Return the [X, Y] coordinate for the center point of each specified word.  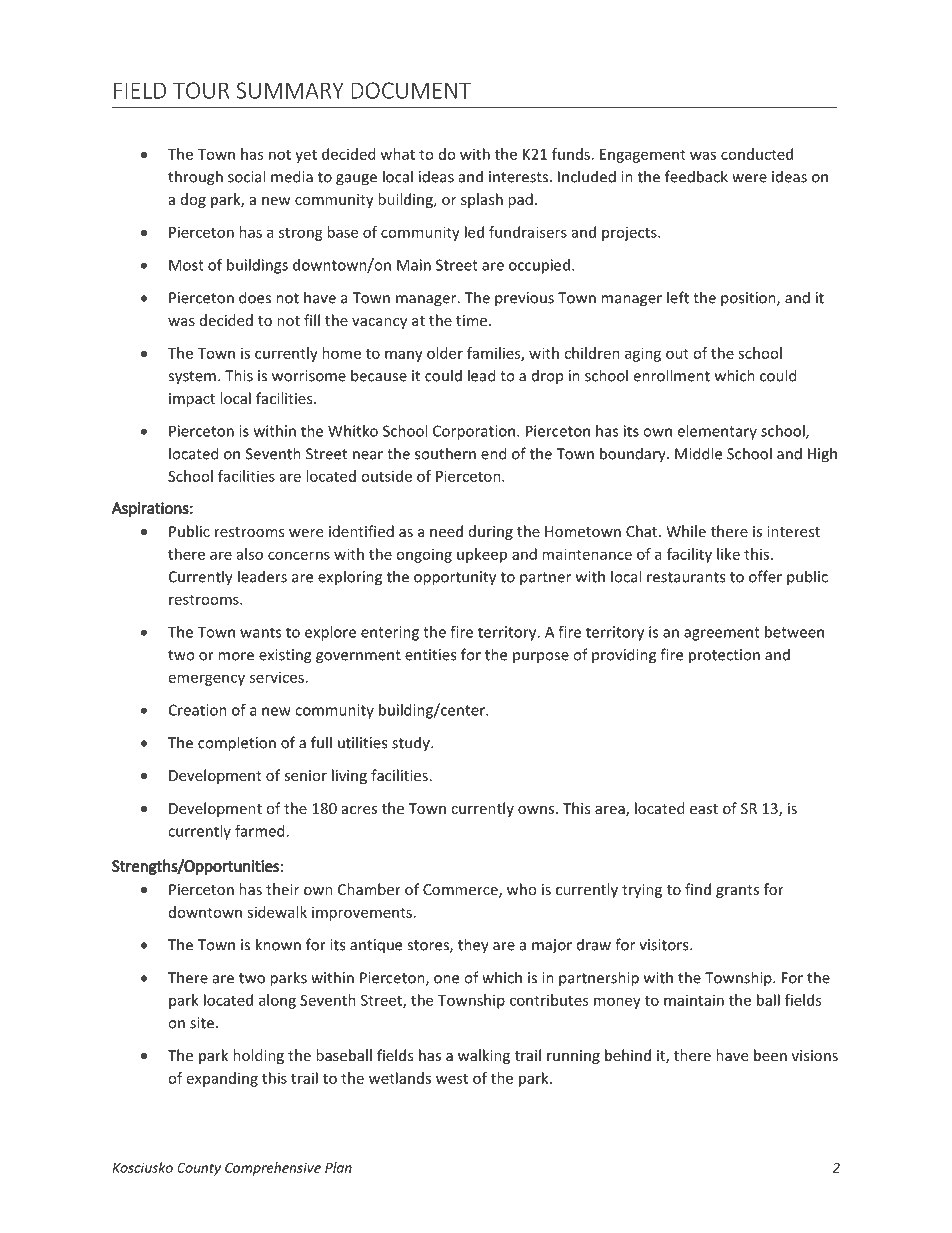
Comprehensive [273, 1169]
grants [737, 891]
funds [571, 154]
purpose [541, 657]
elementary [717, 432]
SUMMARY [290, 90]
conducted [757, 154]
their [282, 889]
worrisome [309, 376]
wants [260, 633]
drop [547, 376]
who [521, 889]
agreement [722, 634]
